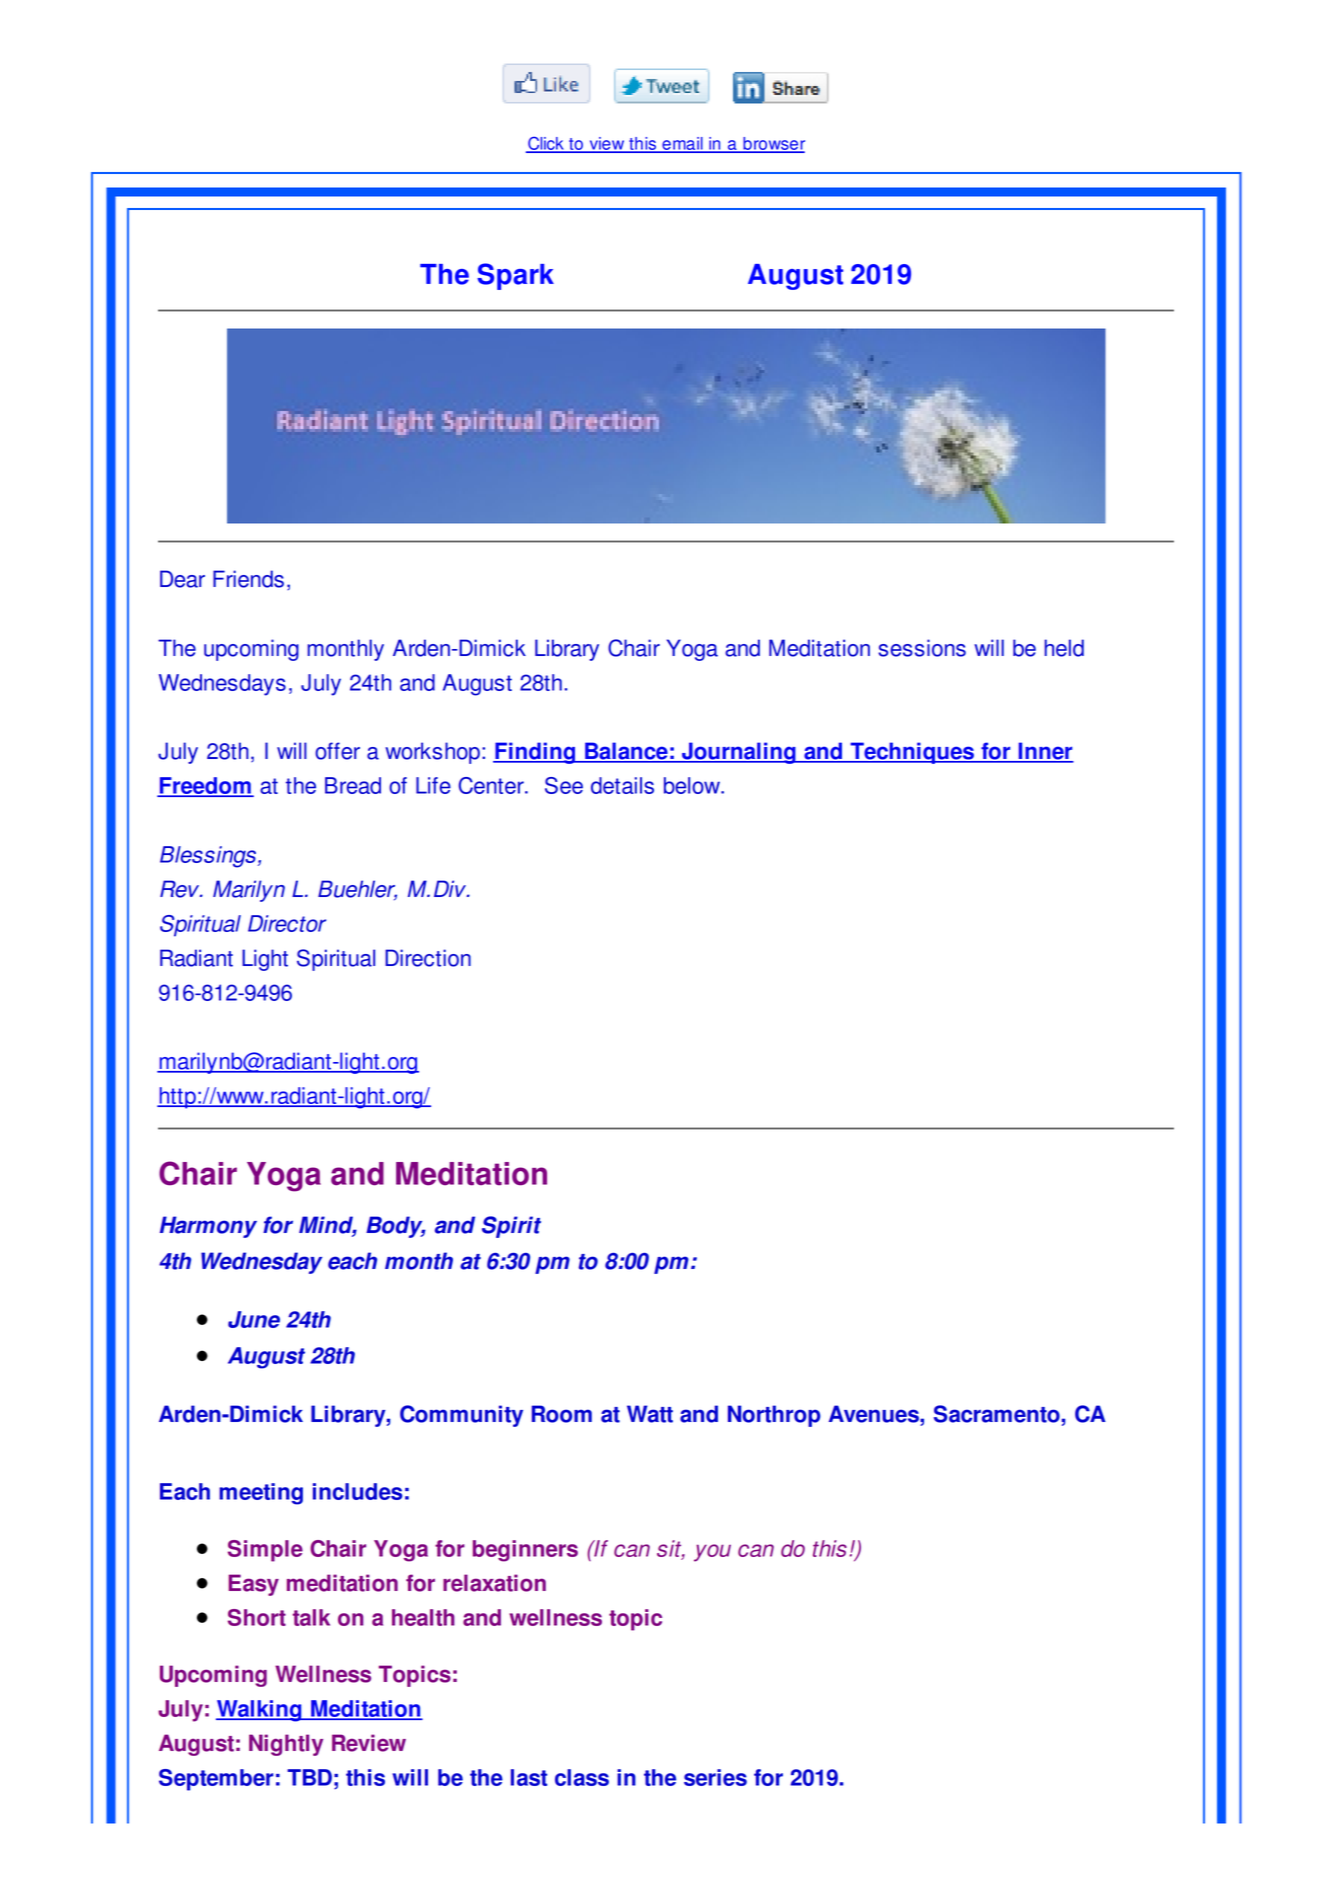  What do you see at coordinates (682, 144) in the document?
I see `email` at bounding box center [682, 144].
